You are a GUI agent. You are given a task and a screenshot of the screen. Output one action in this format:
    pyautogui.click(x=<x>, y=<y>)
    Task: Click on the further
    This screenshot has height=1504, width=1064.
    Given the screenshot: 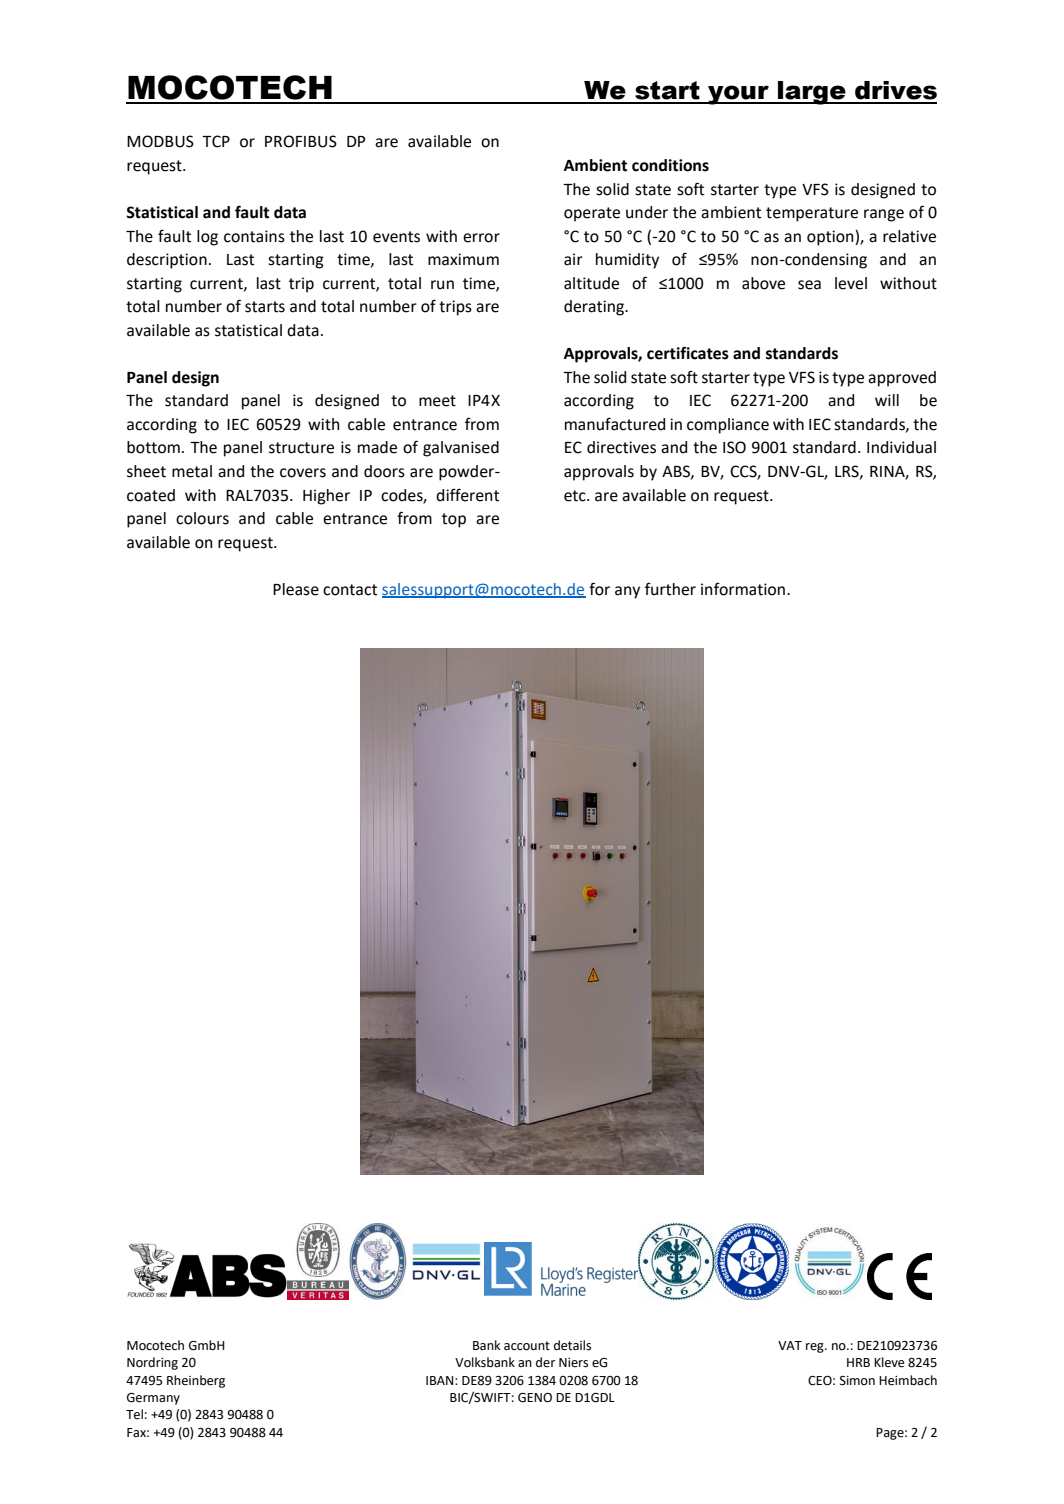 What is the action you would take?
    pyautogui.click(x=670, y=589)
